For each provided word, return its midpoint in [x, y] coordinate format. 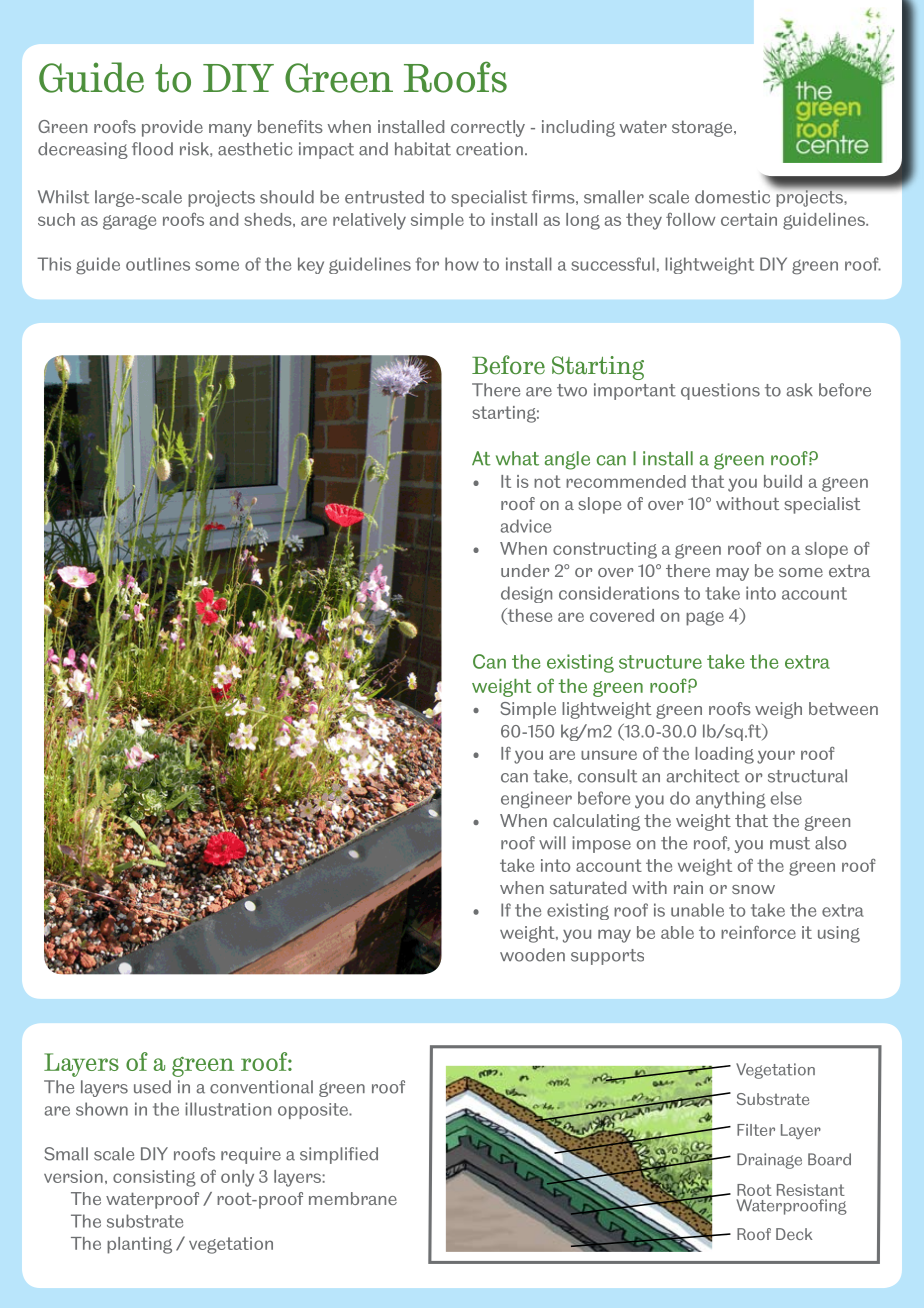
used [152, 1087]
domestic [732, 197]
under [525, 570]
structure [660, 662]
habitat [423, 149]
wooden [532, 955]
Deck [794, 1234]
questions [720, 391]
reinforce [758, 932]
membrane [353, 1198]
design [526, 594]
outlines [158, 264]
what [517, 458]
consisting [154, 1178]
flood [152, 149]
